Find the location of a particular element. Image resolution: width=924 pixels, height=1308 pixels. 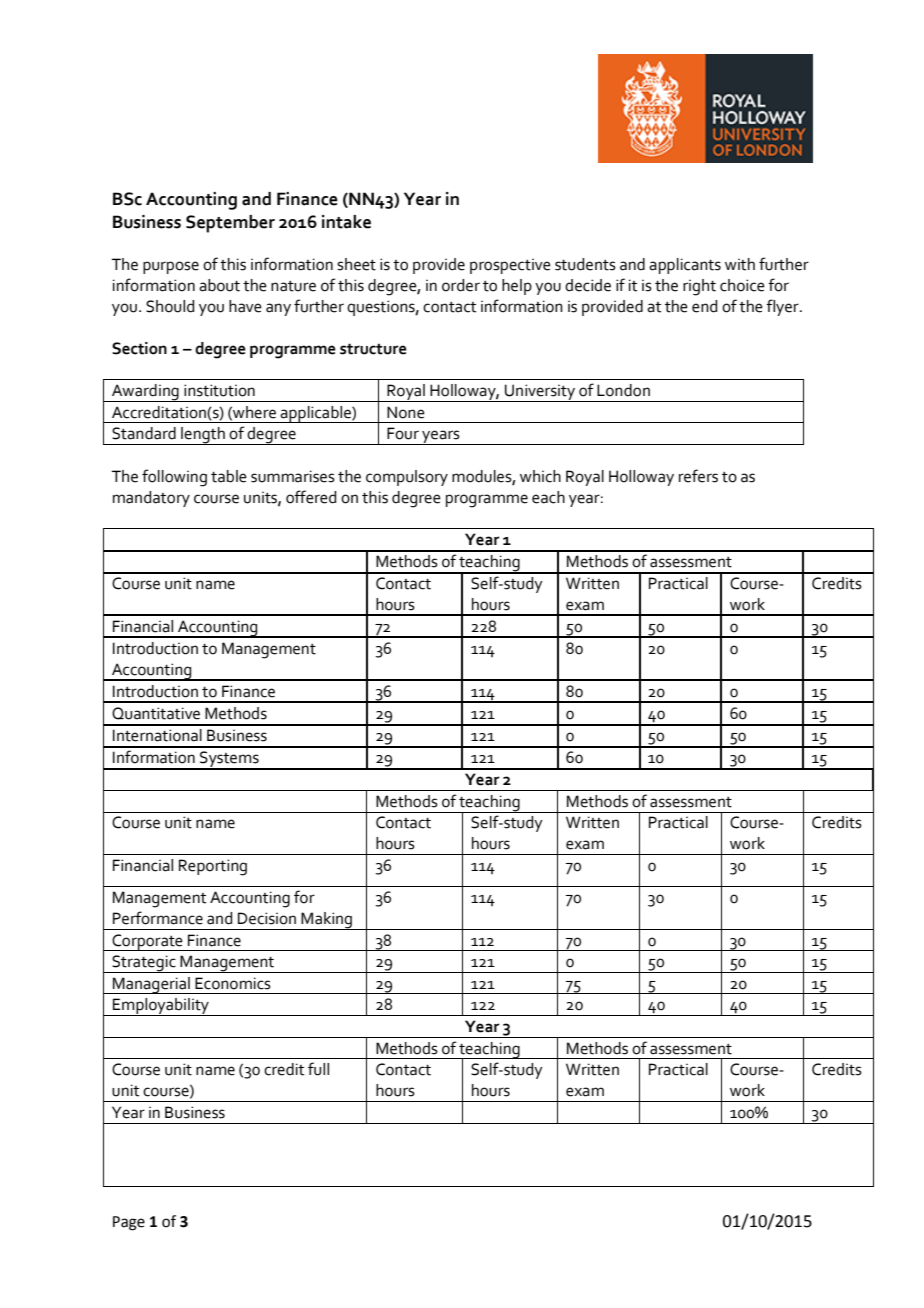

purpose is located at coordinates (171, 267).
